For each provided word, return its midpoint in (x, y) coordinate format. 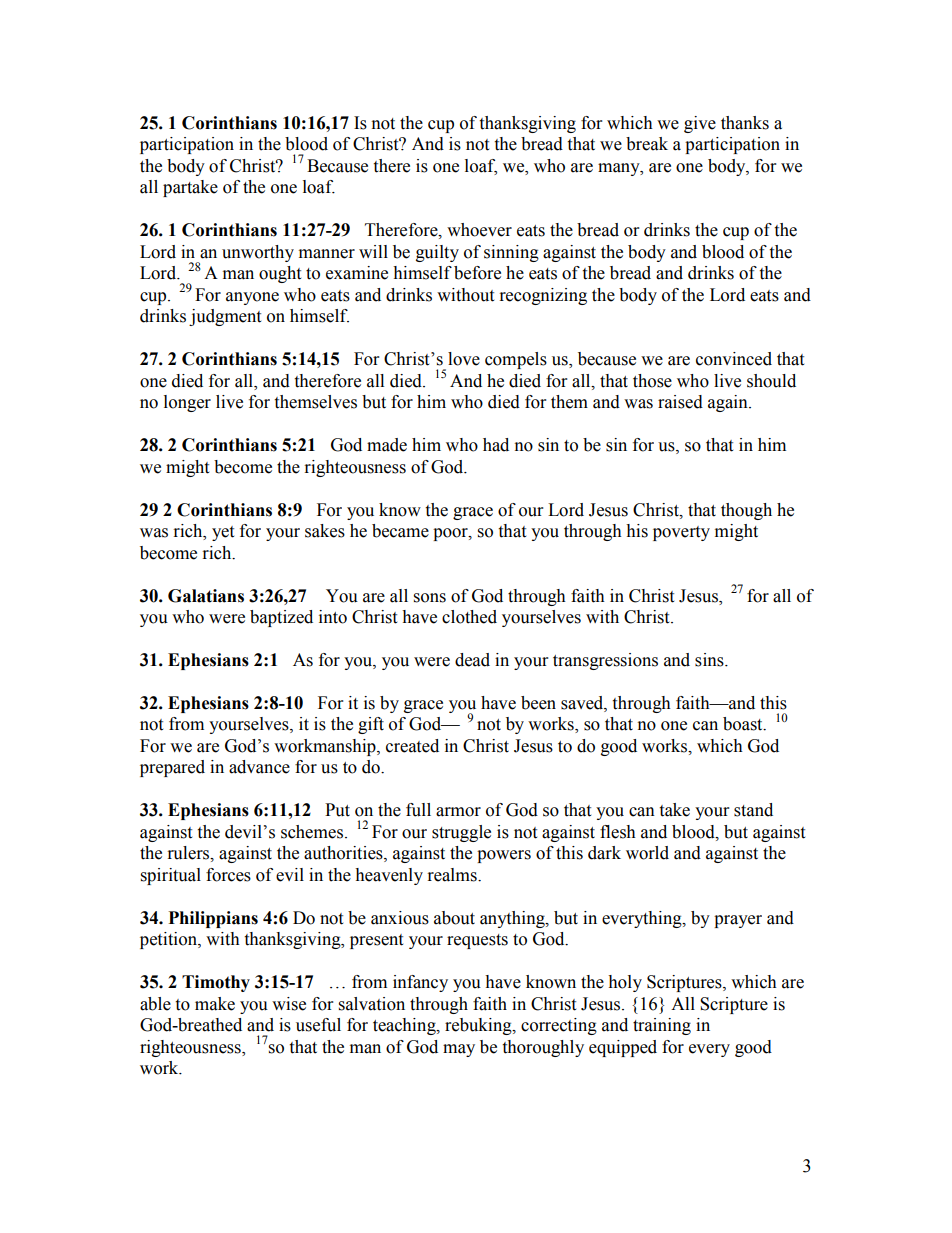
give (700, 124)
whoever (479, 230)
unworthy (258, 253)
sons (430, 598)
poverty (681, 533)
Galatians (206, 596)
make (215, 1004)
